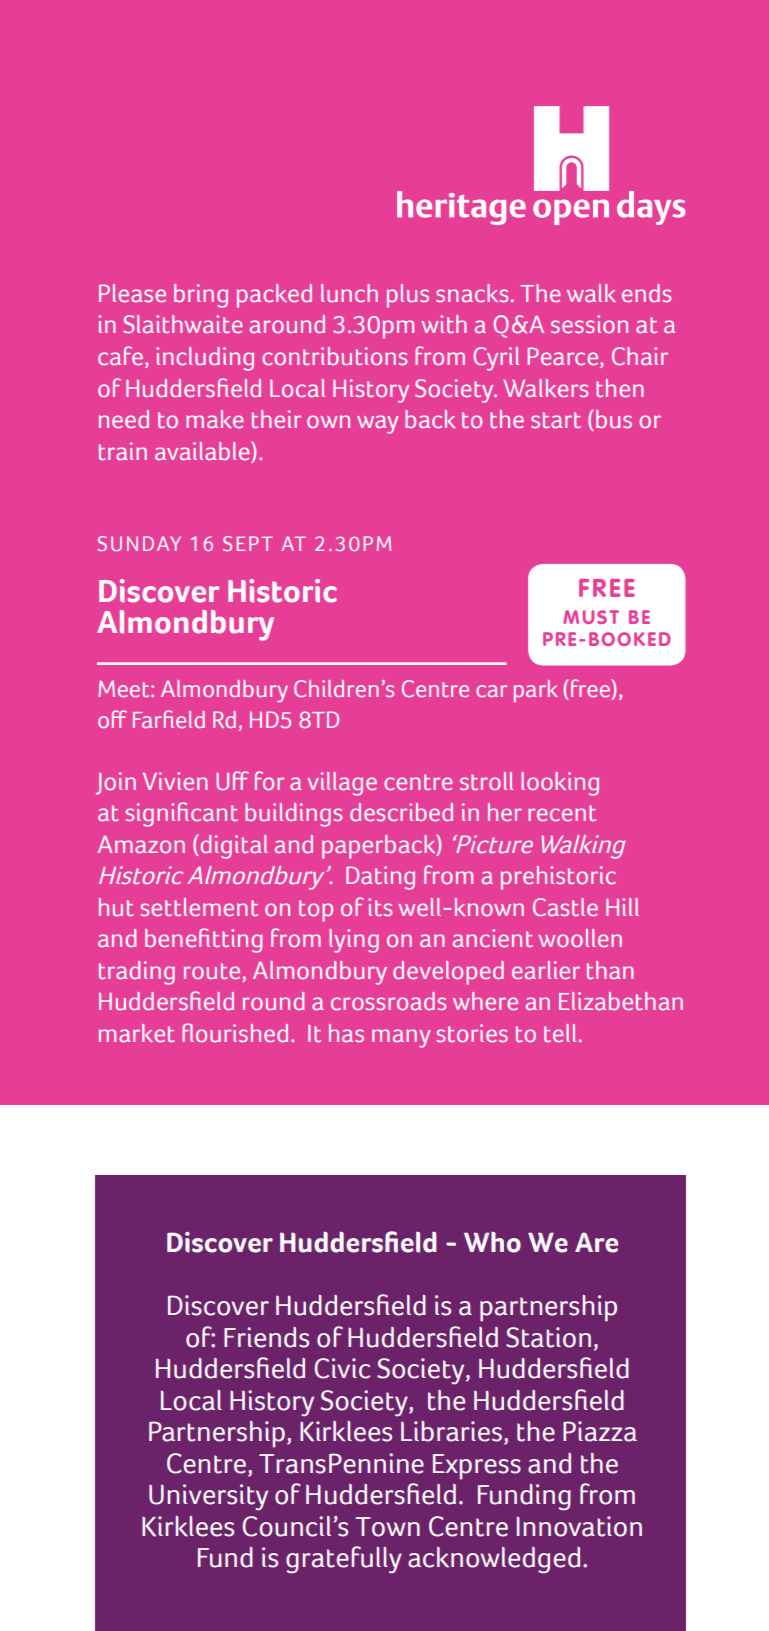 This screenshot has height=1631, width=769. What do you see at coordinates (199, 907) in the screenshot?
I see `settlement` at bounding box center [199, 907].
